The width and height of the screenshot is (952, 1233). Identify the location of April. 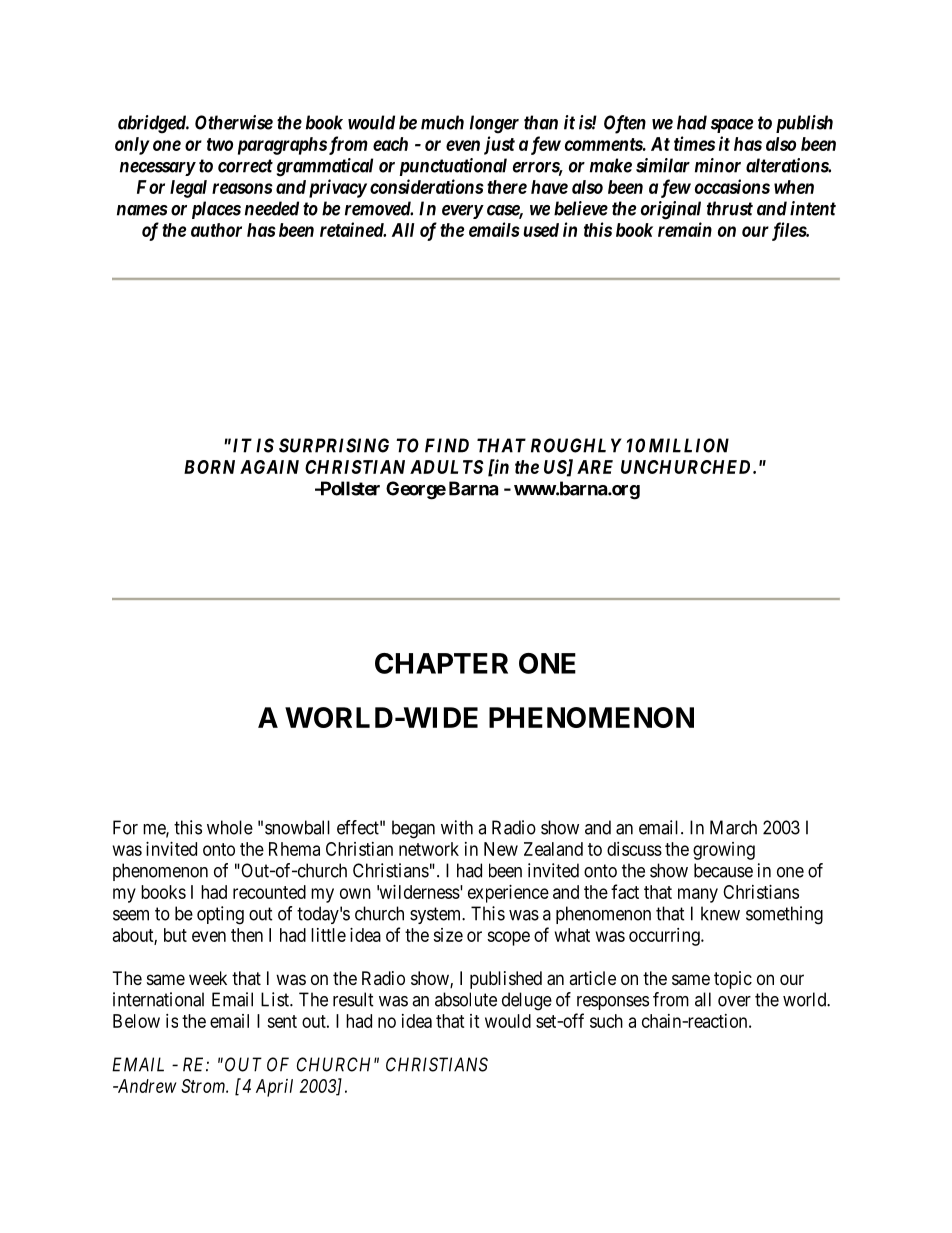
(274, 1088).
